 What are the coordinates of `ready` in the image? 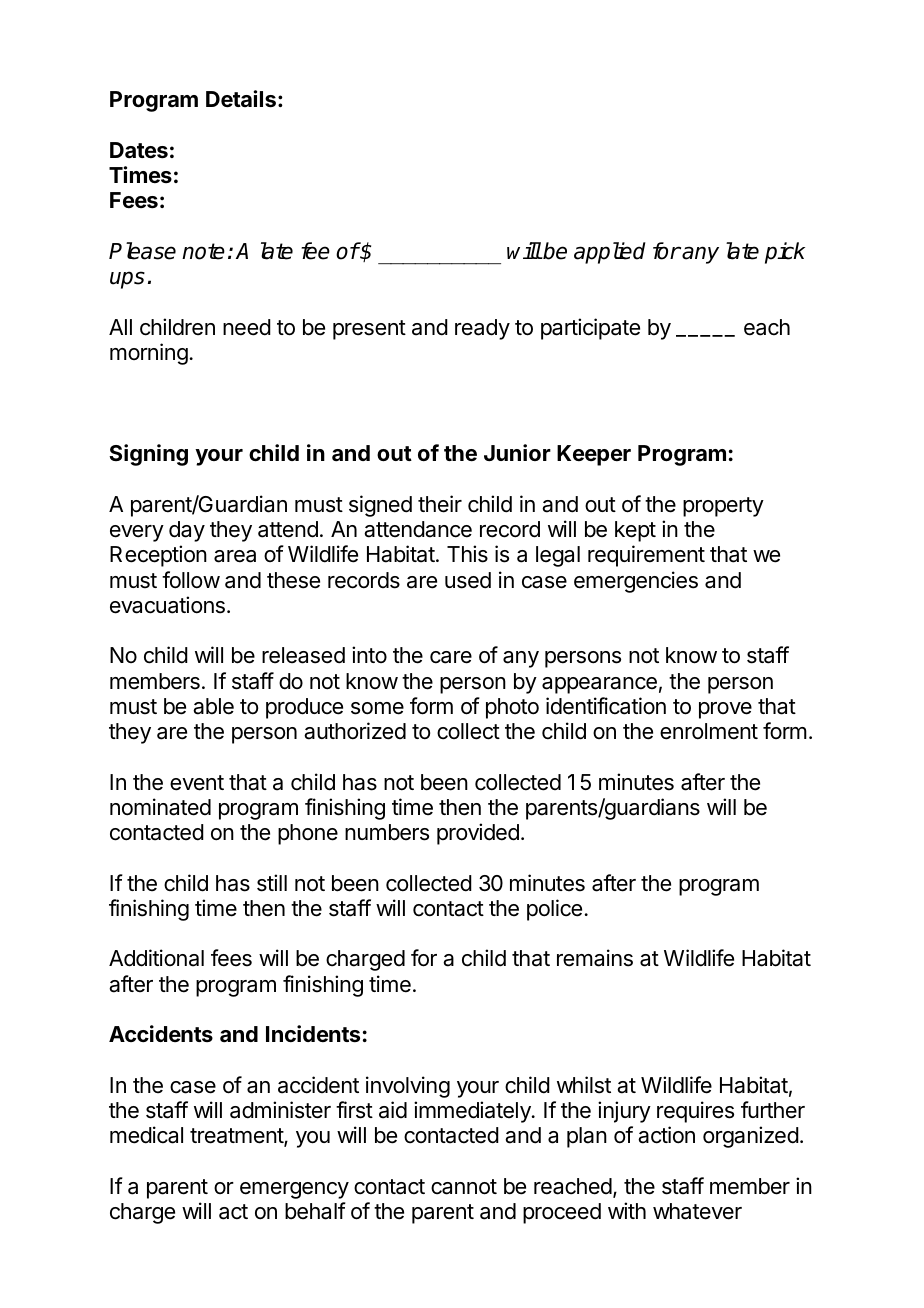 It's located at (482, 329).
